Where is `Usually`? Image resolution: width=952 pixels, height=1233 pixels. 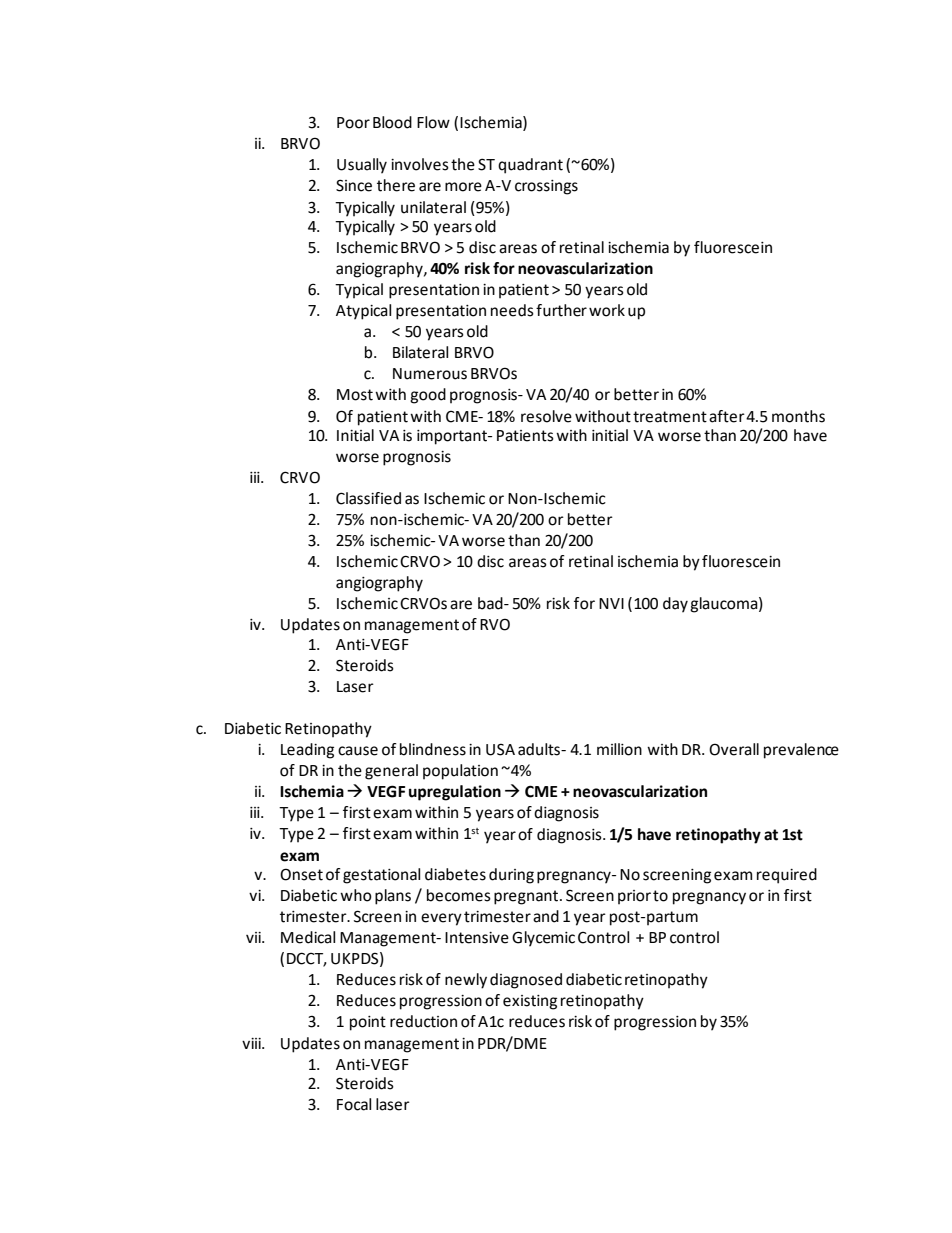
Usually is located at coordinates (362, 166).
